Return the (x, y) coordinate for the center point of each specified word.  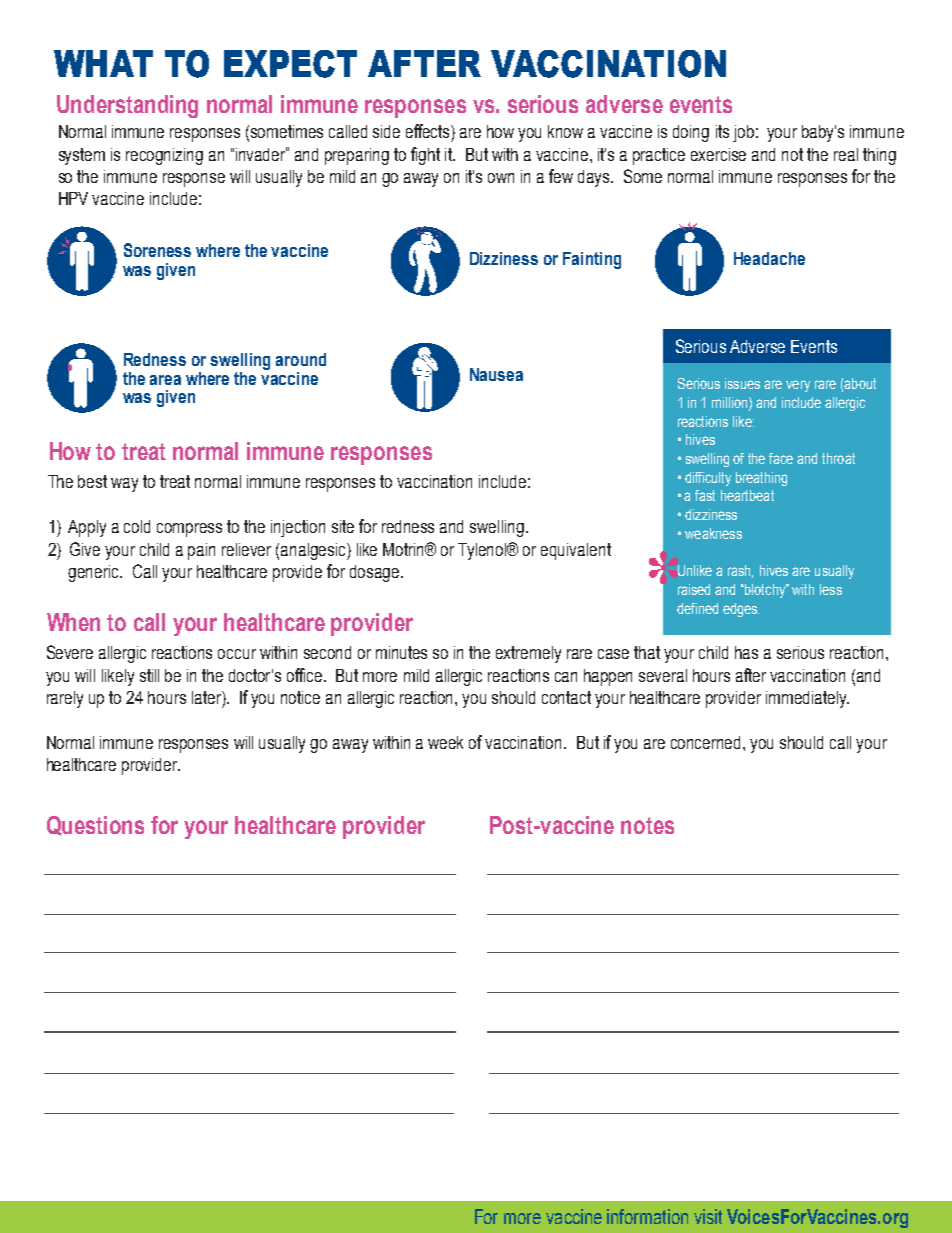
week (445, 742)
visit (708, 1216)
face (781, 458)
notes (647, 825)
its (722, 131)
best (92, 481)
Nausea (496, 374)
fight (425, 156)
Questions (95, 826)
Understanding (127, 106)
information (647, 1216)
